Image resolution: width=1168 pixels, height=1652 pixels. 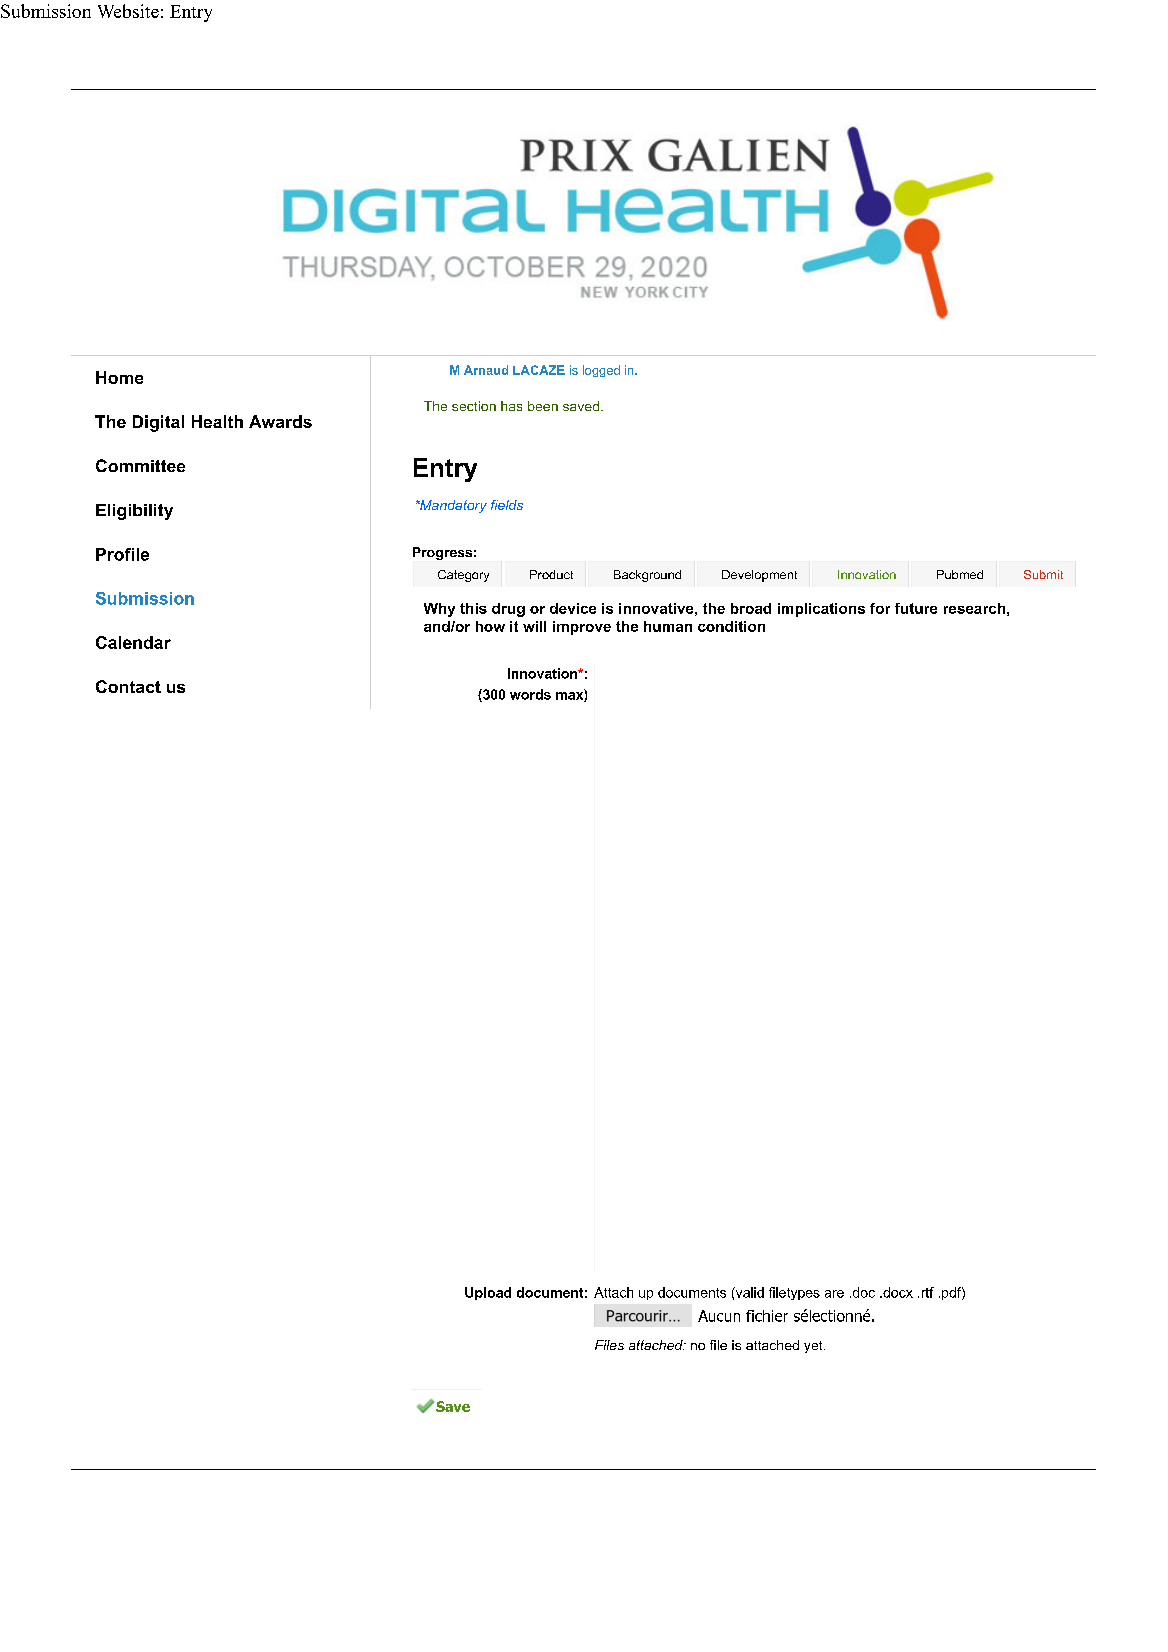 What do you see at coordinates (530, 694) in the screenshot?
I see `words` at bounding box center [530, 694].
